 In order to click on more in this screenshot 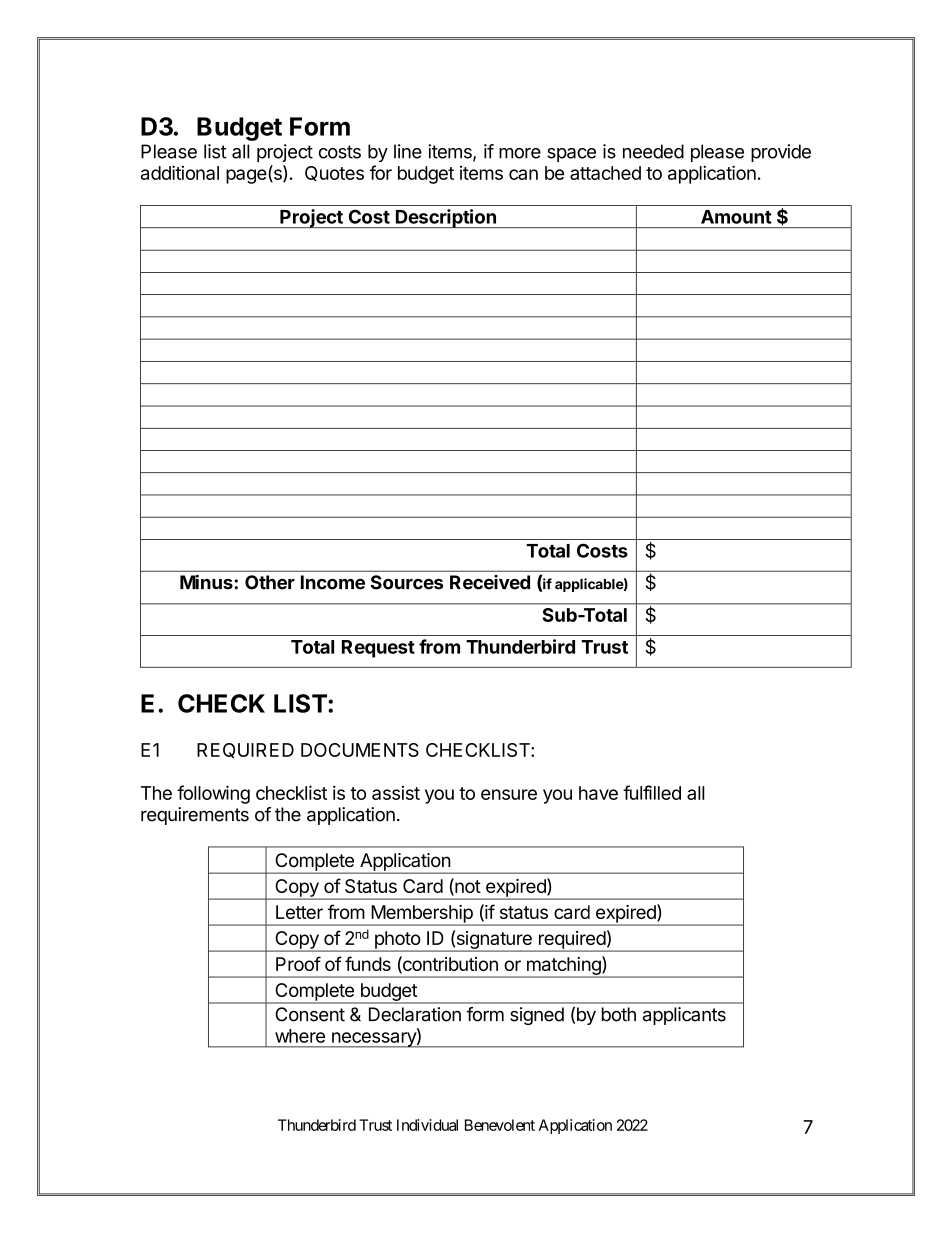, I will do `click(520, 153)`.
